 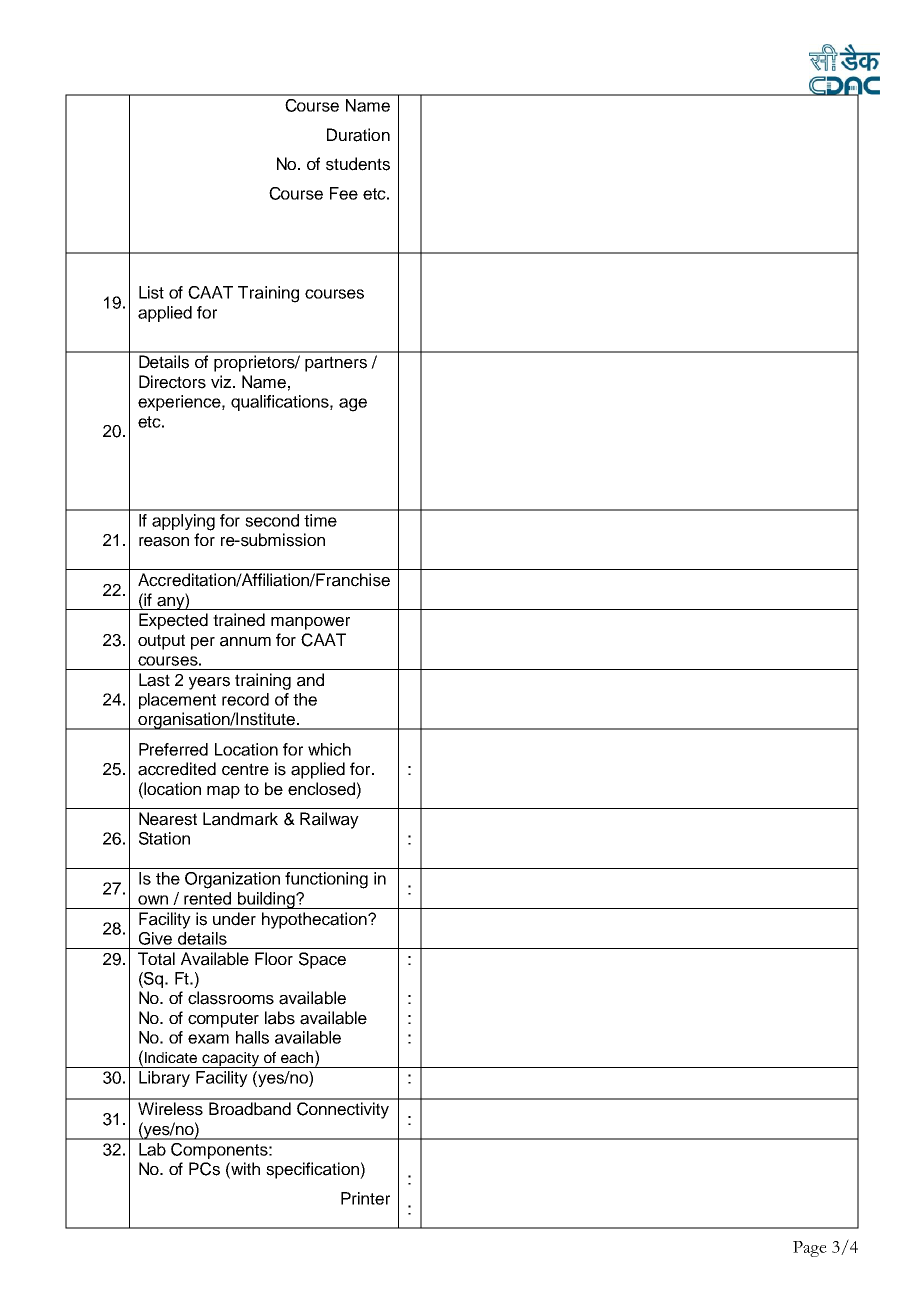 I want to click on Printer, so click(x=365, y=1198).
